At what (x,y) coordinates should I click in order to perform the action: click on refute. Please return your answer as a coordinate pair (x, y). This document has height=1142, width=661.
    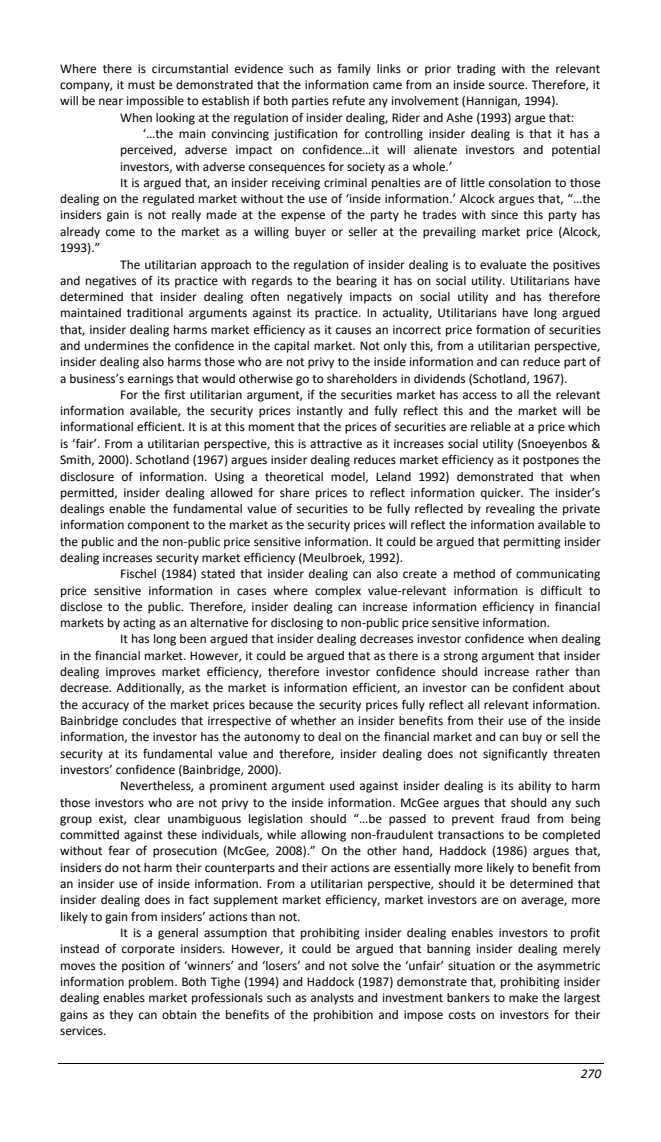
    Looking at the image, I should click on (349, 100).
